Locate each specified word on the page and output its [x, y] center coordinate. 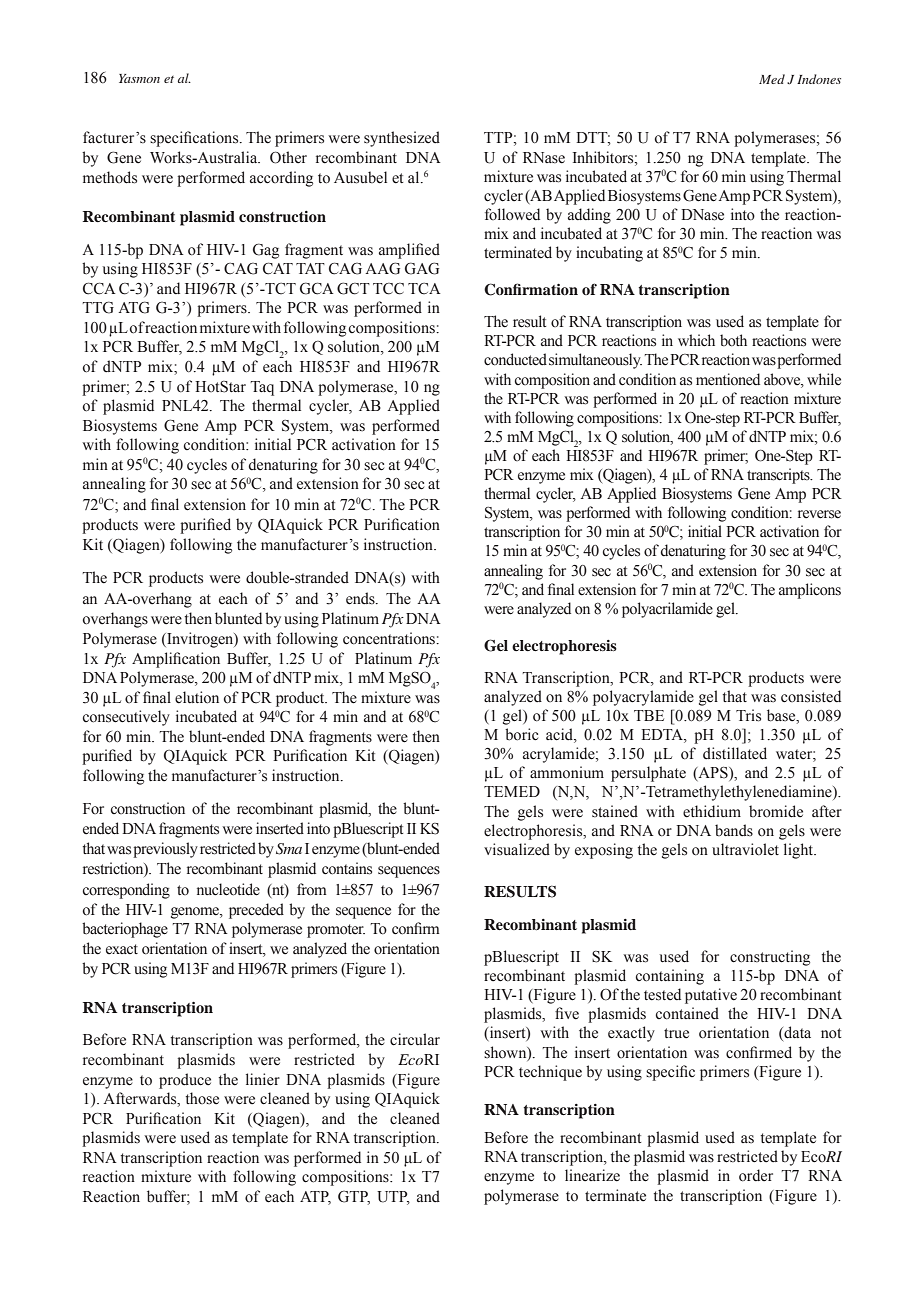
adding [589, 216]
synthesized [402, 139]
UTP [393, 1198]
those [202, 1098]
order [756, 1175]
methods [110, 177]
